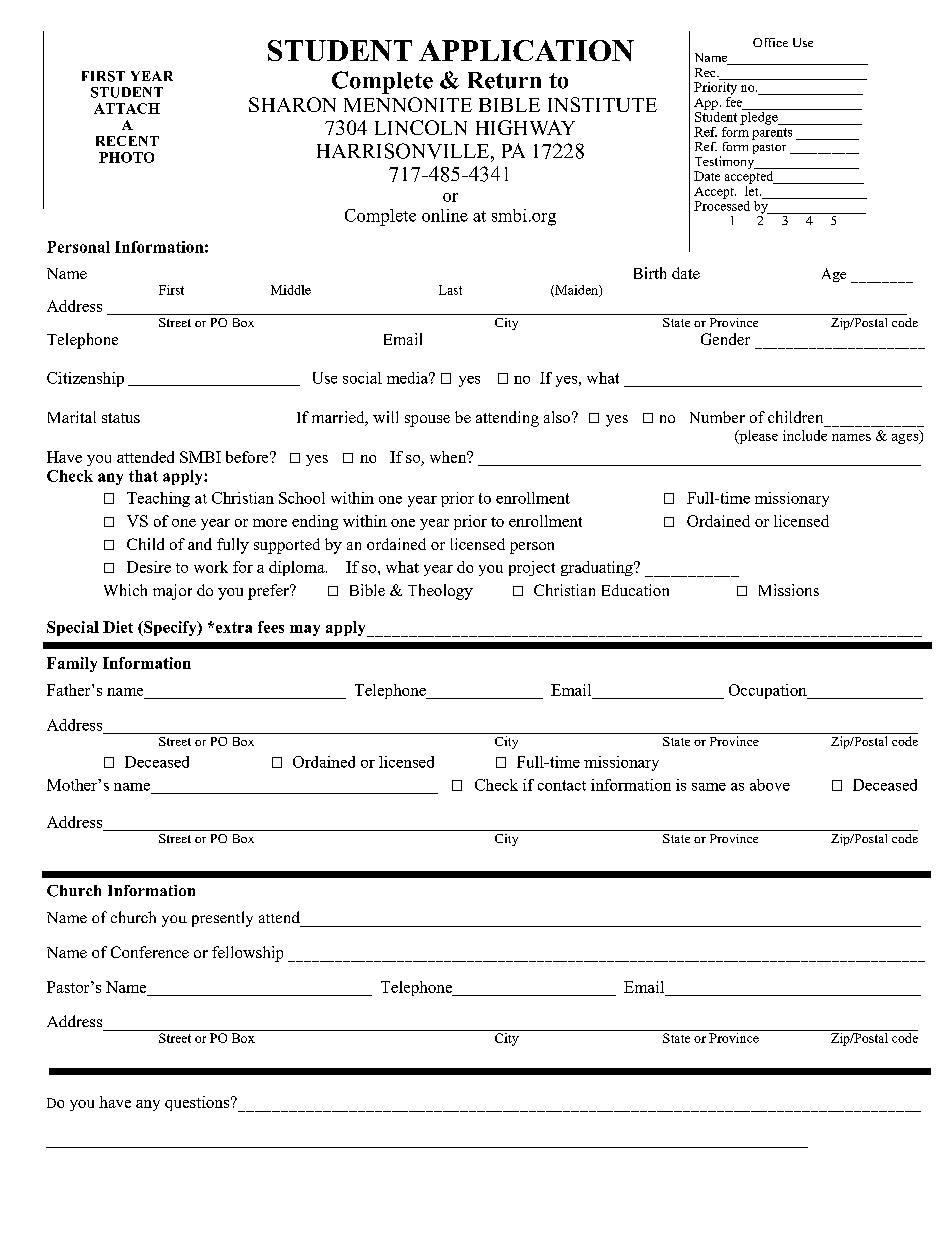 This screenshot has height=1233, width=952. What do you see at coordinates (247, 954) in the screenshot?
I see `fellowship` at bounding box center [247, 954].
